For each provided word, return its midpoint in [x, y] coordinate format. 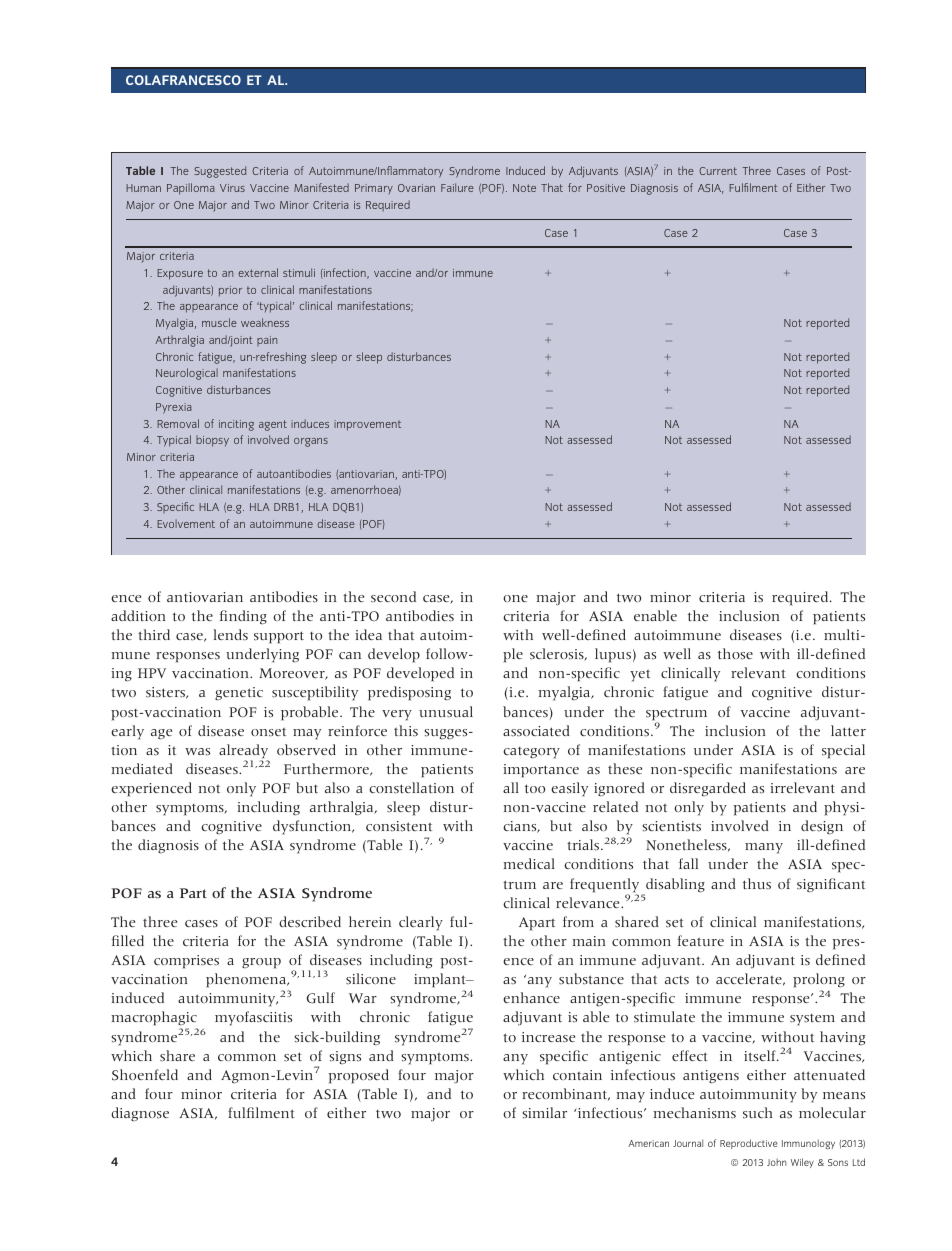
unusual [446, 711]
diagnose [140, 1114]
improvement [367, 425]
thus [757, 883]
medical [529, 863]
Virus [232, 188]
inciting [236, 425]
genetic [239, 694]
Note [524, 188]
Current [718, 171]
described [310, 921]
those [735, 653]
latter [848, 730]
